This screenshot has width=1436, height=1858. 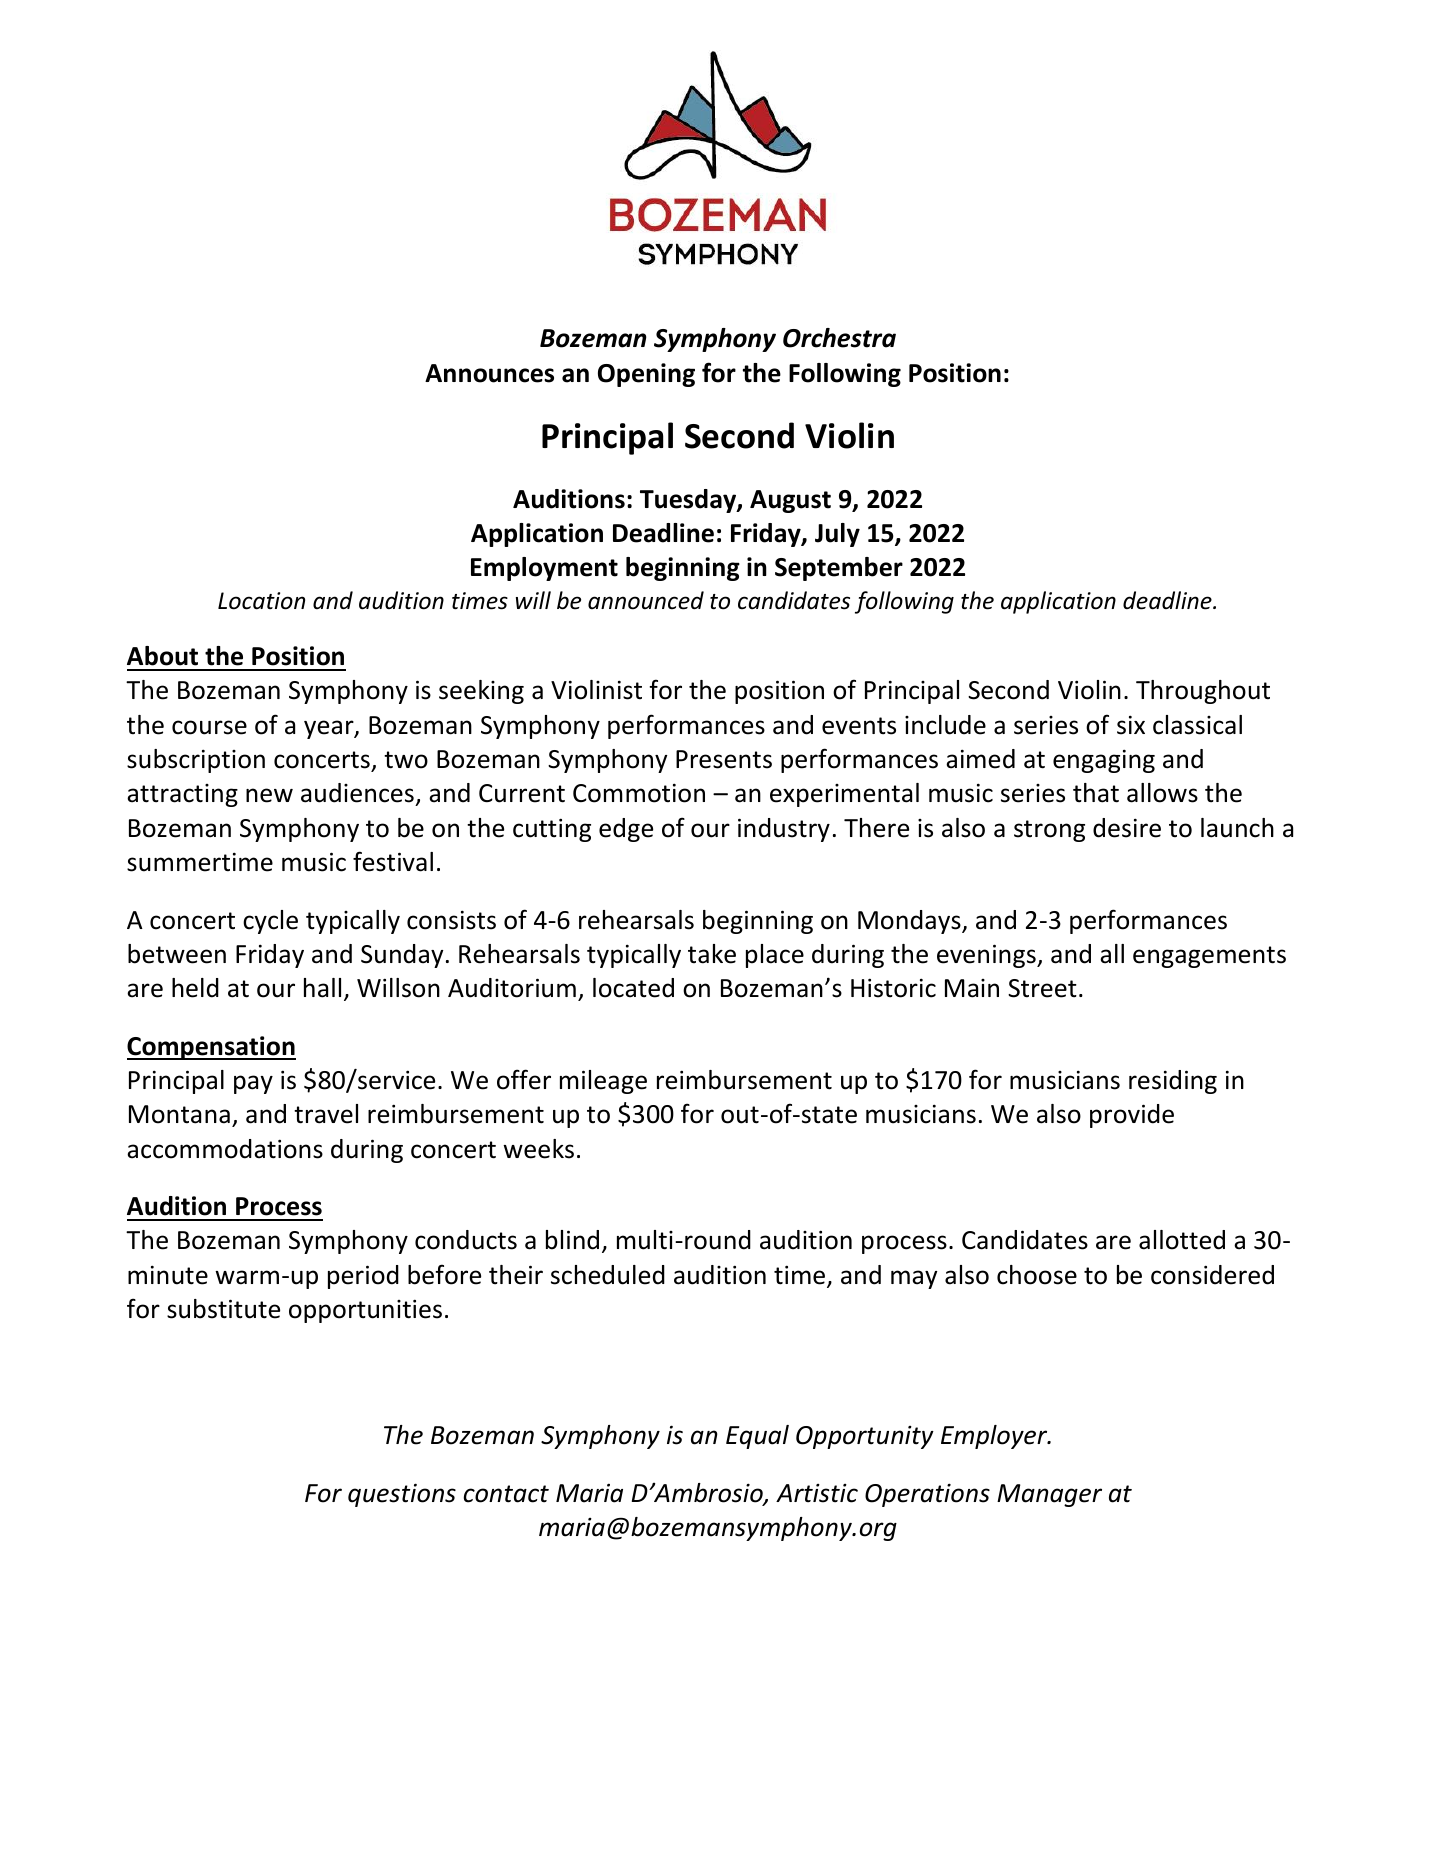 What do you see at coordinates (162, 656) in the screenshot?
I see `About` at bounding box center [162, 656].
